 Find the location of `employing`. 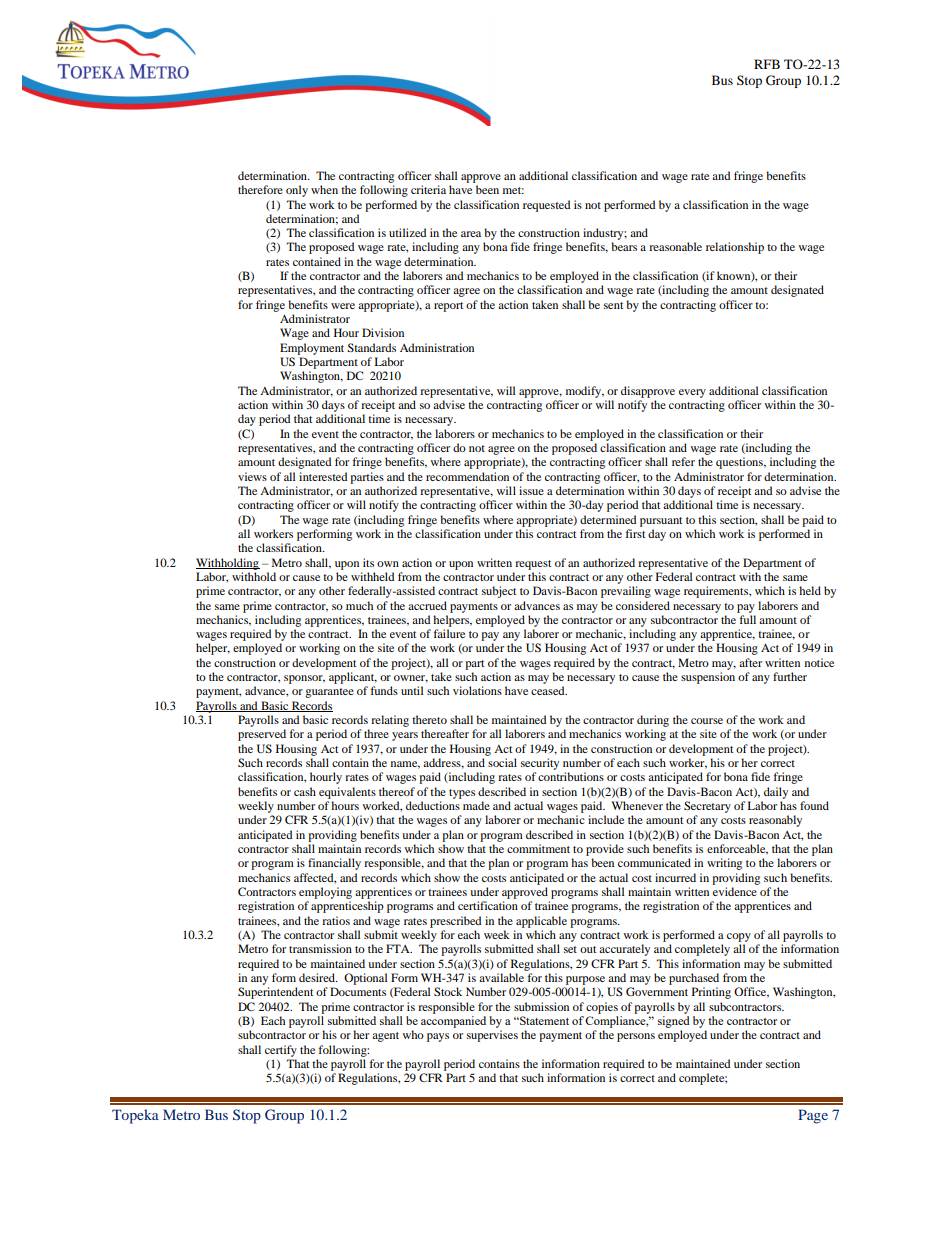

employing is located at coordinates (325, 893).
